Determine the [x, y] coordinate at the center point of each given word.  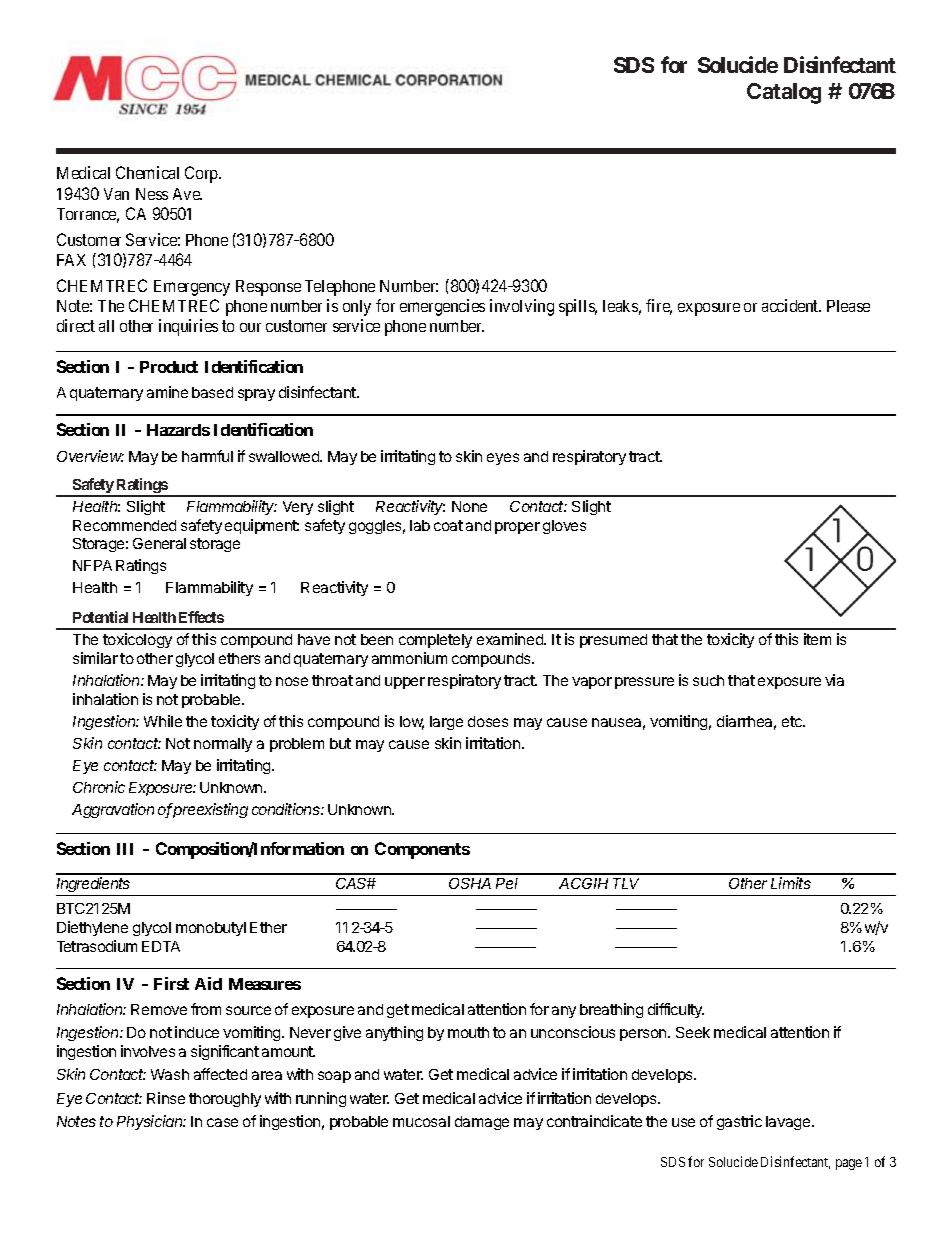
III [125, 849]
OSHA [470, 883]
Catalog [784, 93]
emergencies [442, 307]
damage [482, 1123]
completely [435, 641]
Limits [791, 883]
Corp [202, 174]
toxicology [137, 640]
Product [169, 367]
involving [522, 307]
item [817, 639]
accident [791, 305]
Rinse [166, 1098]
